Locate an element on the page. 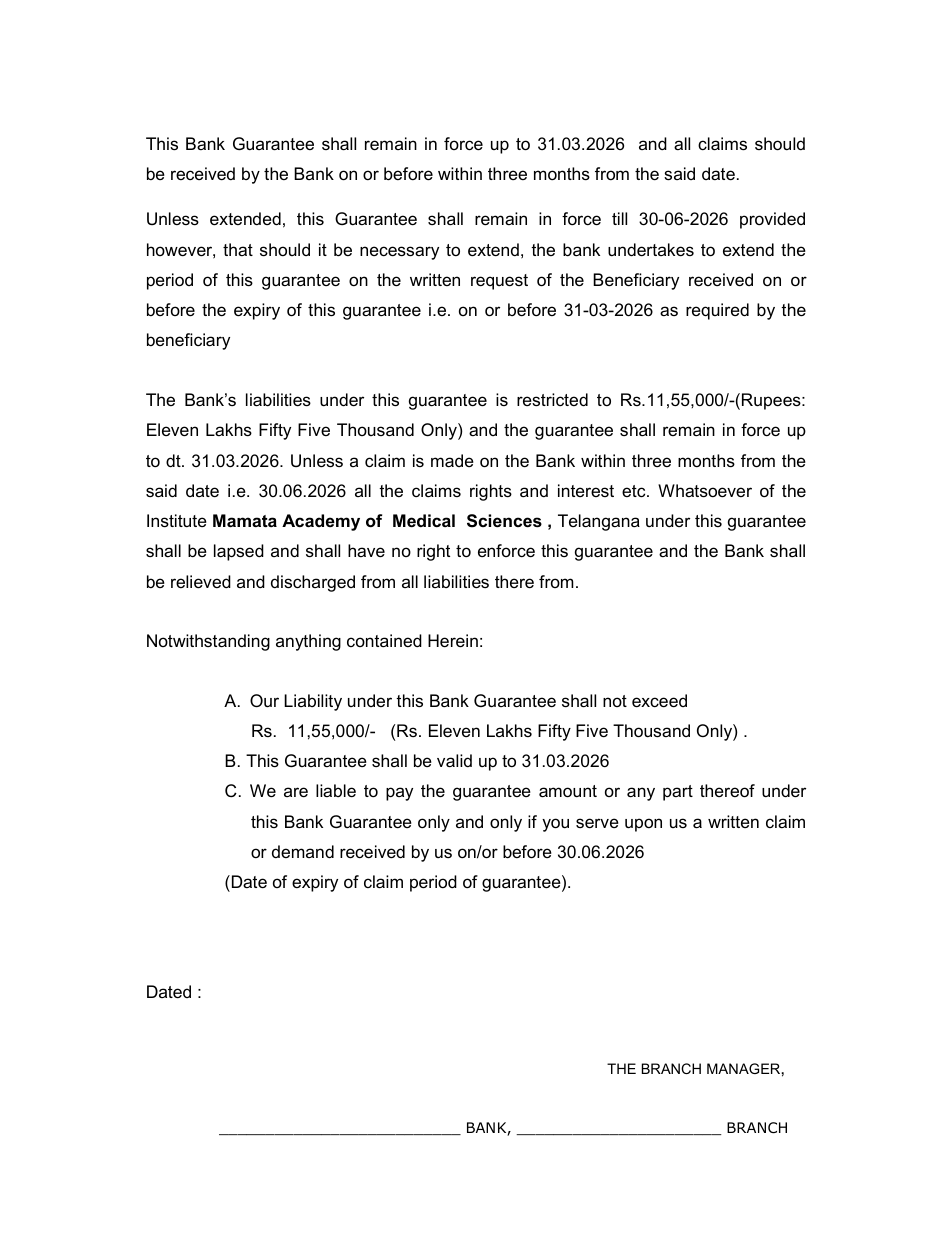 This document has height=1233, width=952. provided is located at coordinates (772, 220).
